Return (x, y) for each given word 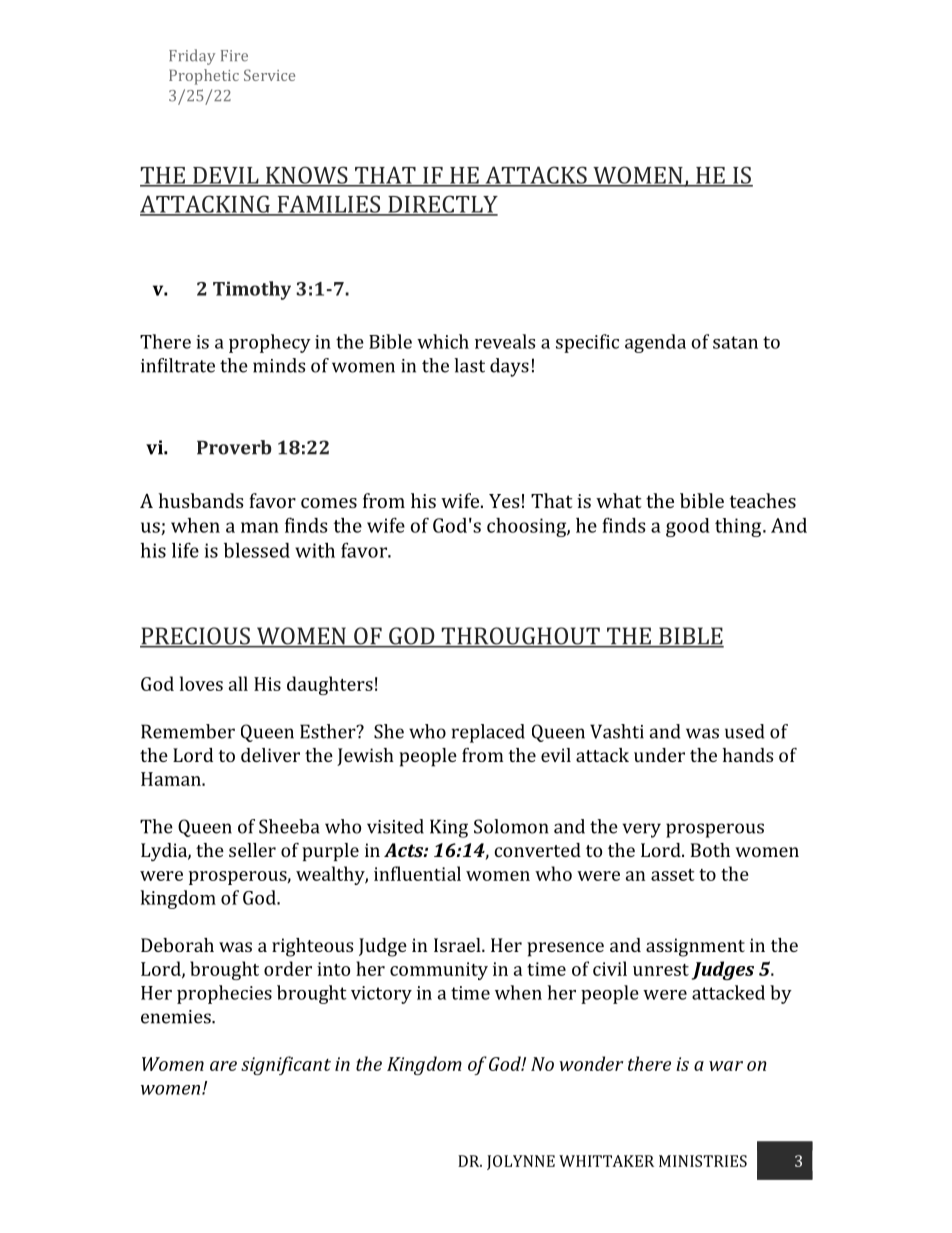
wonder (591, 1063)
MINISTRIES (703, 1161)
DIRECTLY (442, 205)
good (688, 527)
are (223, 1066)
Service (269, 75)
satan (735, 342)
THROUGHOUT (520, 637)
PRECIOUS (196, 637)
